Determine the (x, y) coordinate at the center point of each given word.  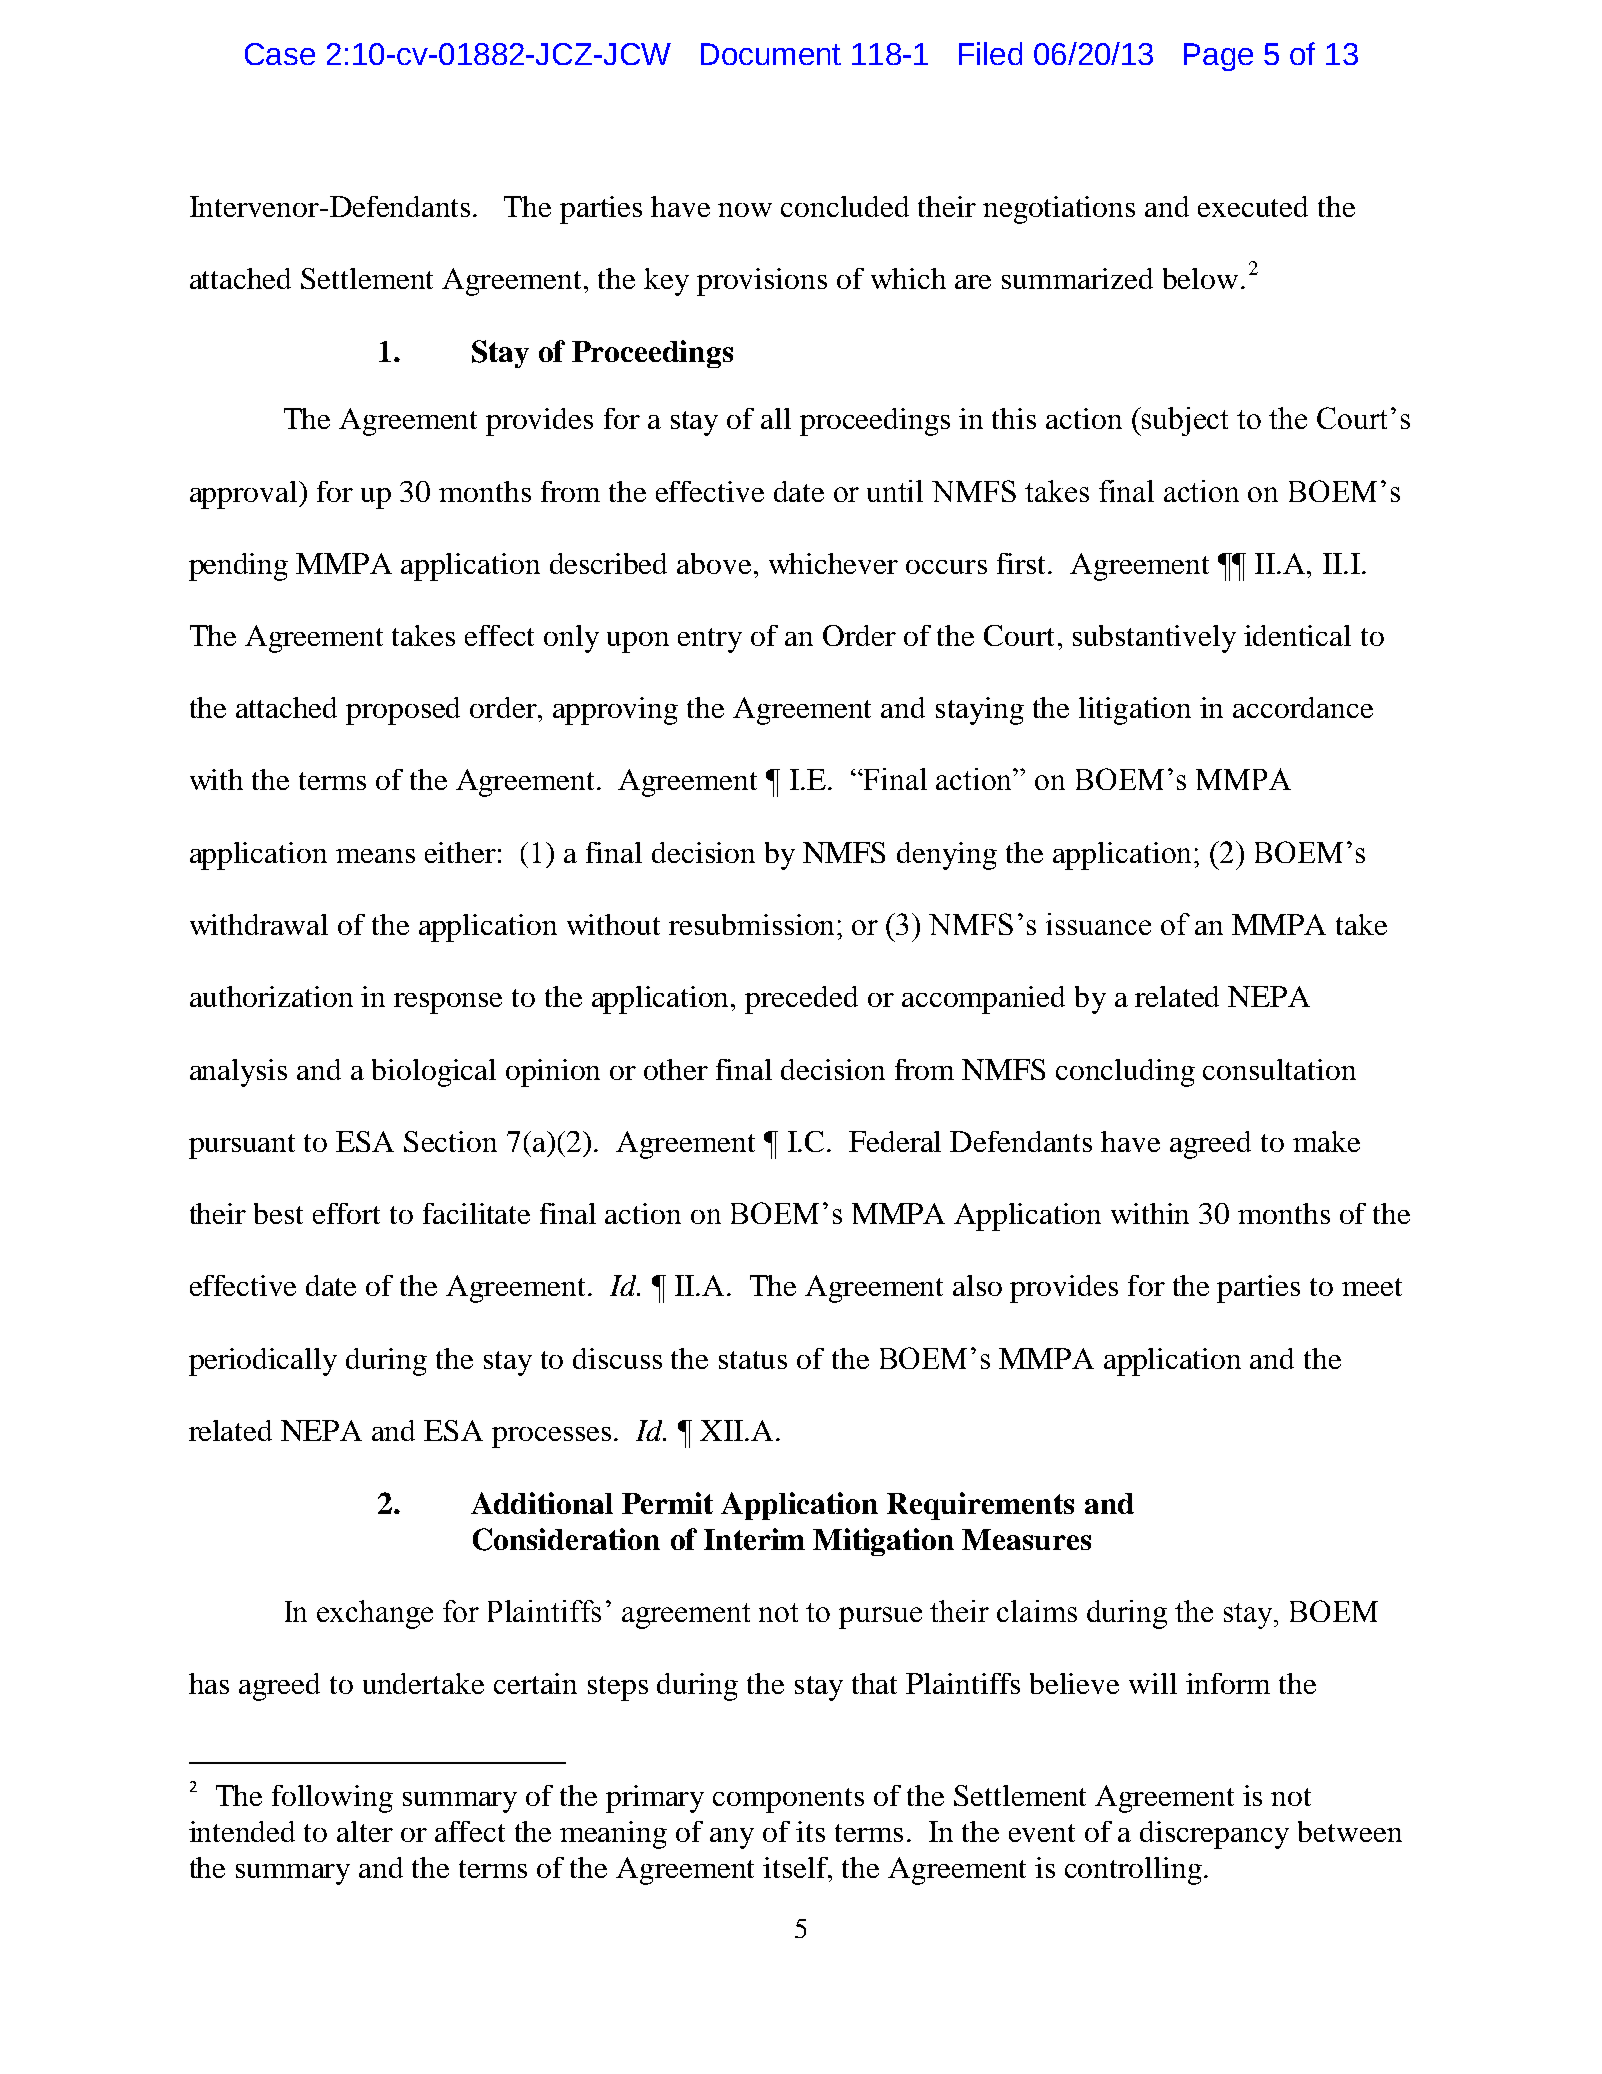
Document (771, 54)
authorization (271, 996)
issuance (1098, 924)
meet (1372, 1287)
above (714, 563)
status (753, 1360)
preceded (801, 1000)
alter (365, 1831)
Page (1218, 57)
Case (280, 54)
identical (1297, 635)
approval (245, 495)
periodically (263, 1362)
